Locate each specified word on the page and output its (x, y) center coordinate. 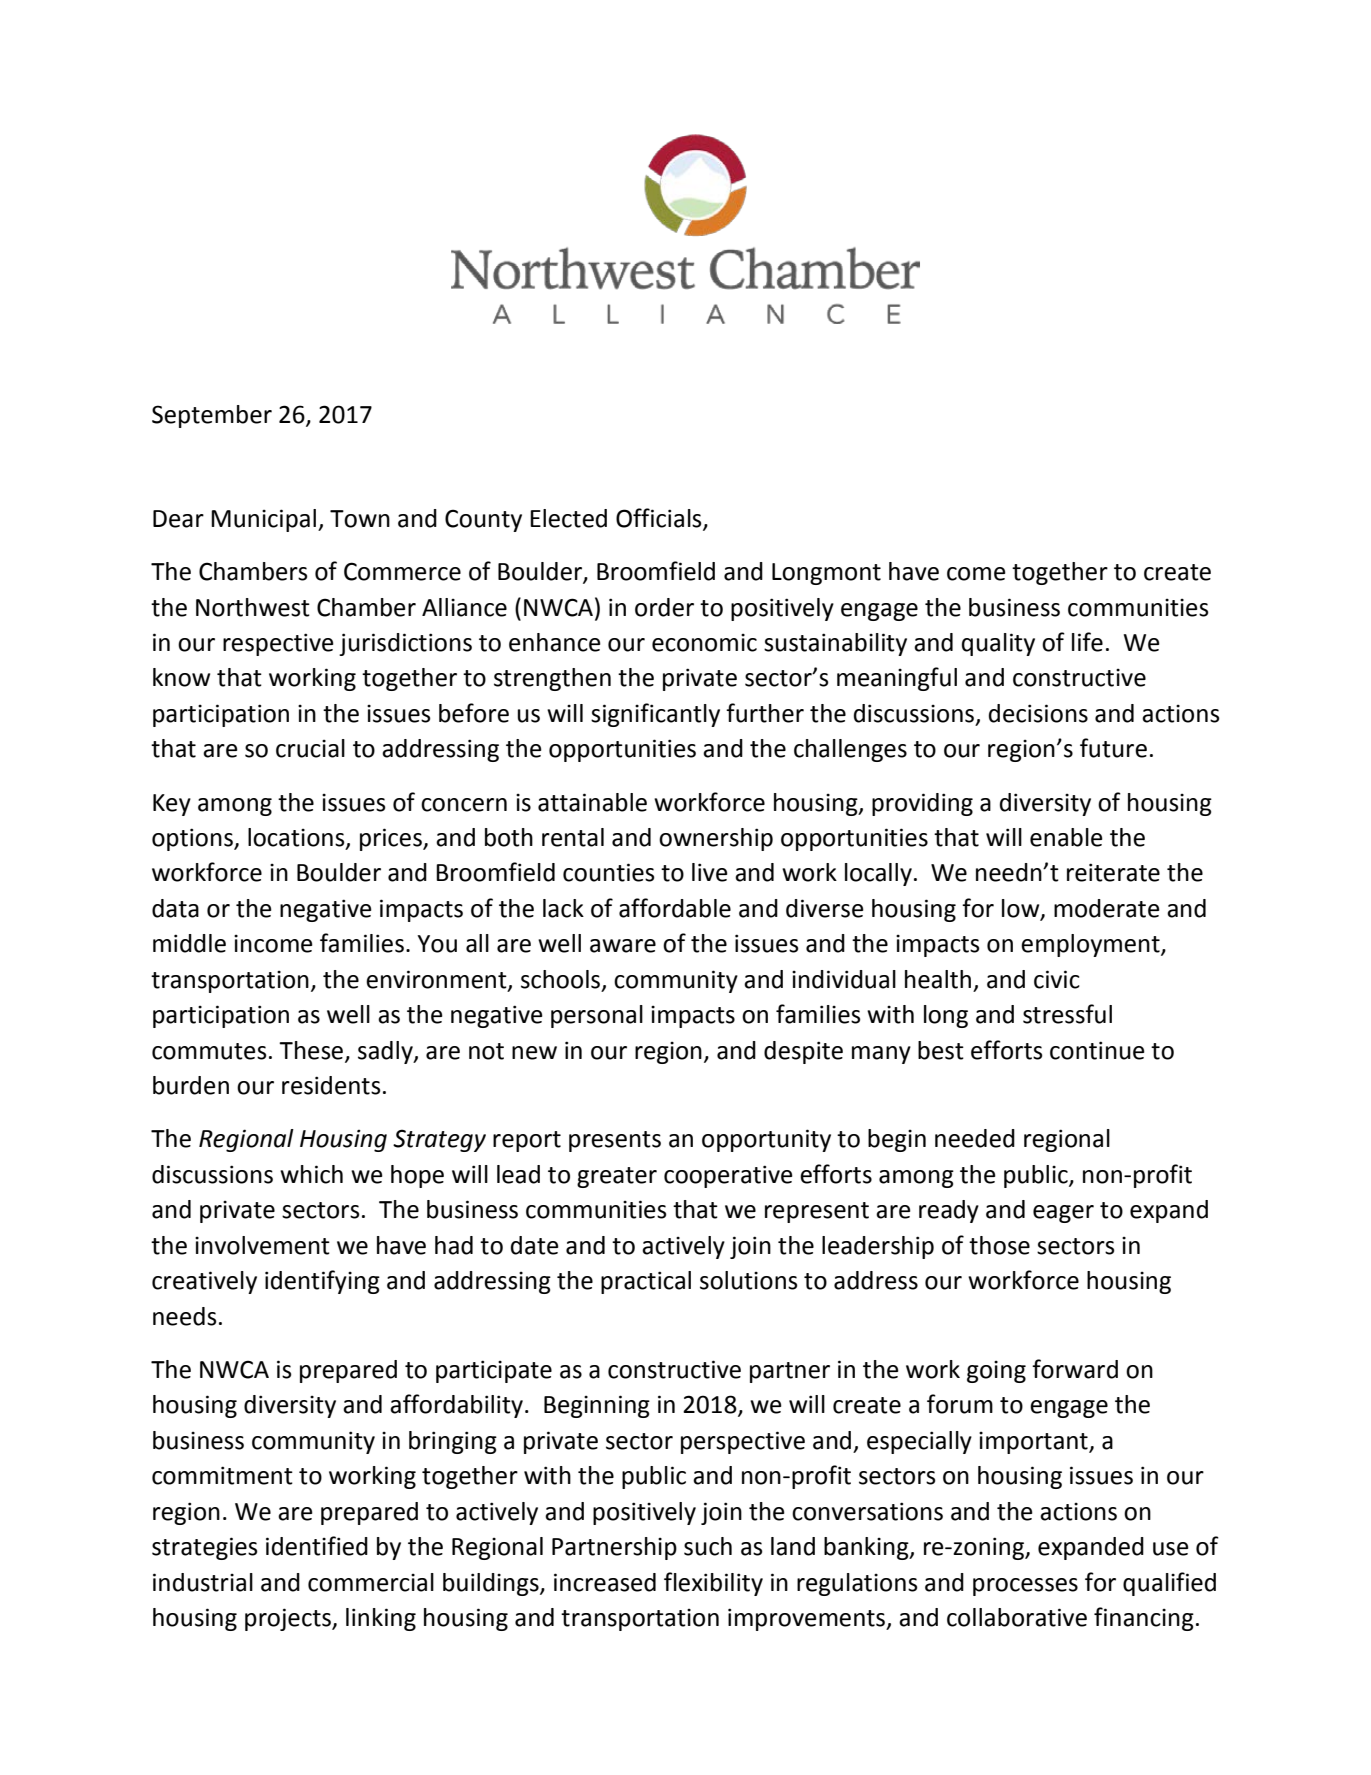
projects (289, 1619)
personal (597, 1016)
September (212, 416)
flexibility (713, 1584)
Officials (660, 518)
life (1087, 642)
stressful (1067, 1014)
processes (1025, 1587)
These (311, 1050)
